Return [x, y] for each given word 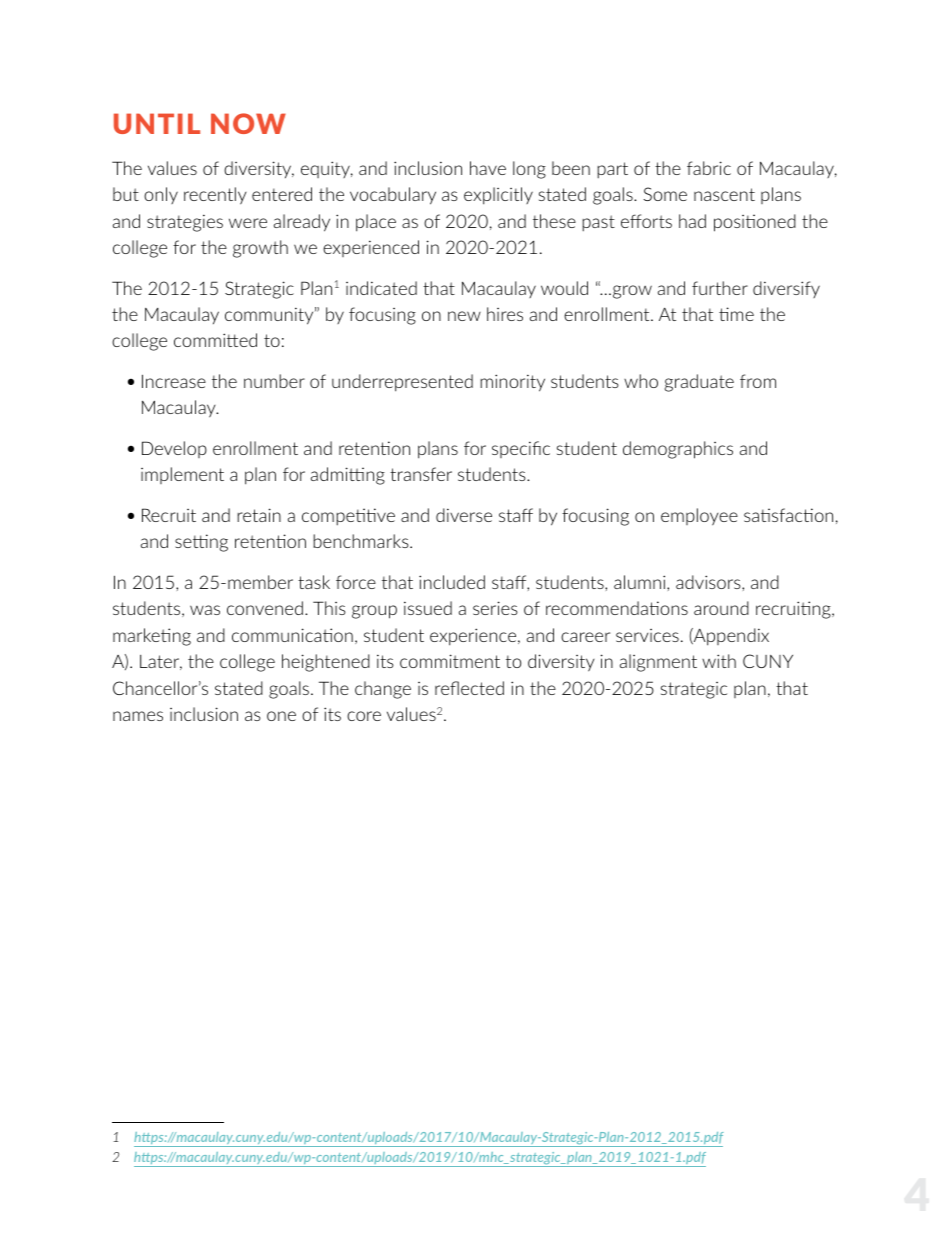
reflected [469, 688]
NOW [248, 123]
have [488, 168]
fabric [709, 168]
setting [201, 543]
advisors [709, 582]
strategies [185, 223]
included [452, 582]
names [138, 716]
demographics [678, 450]
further [720, 288]
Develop [174, 449]
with [719, 661]
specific [521, 449]
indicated [381, 288]
